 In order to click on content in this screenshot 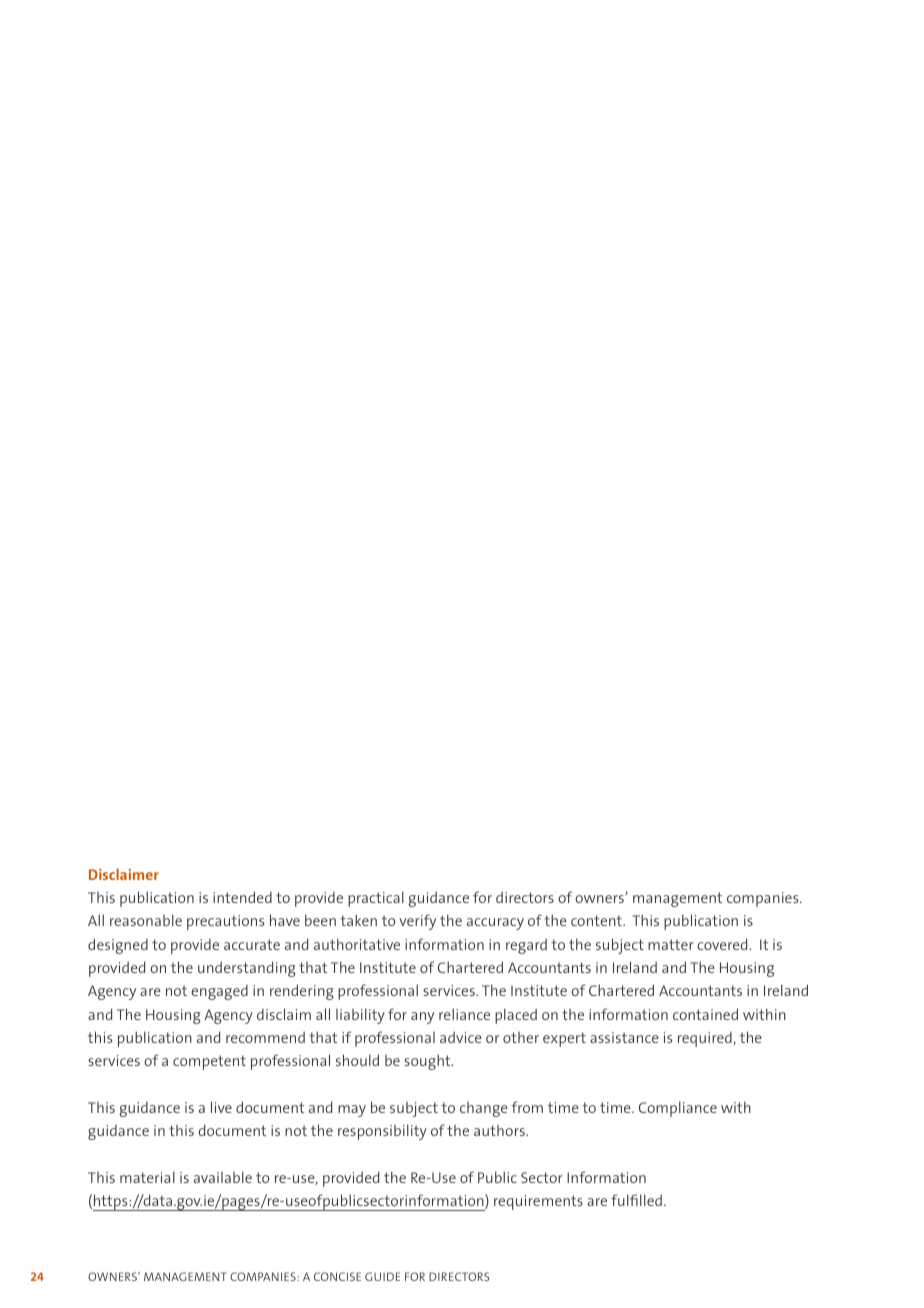, I will do `click(597, 920)`.
